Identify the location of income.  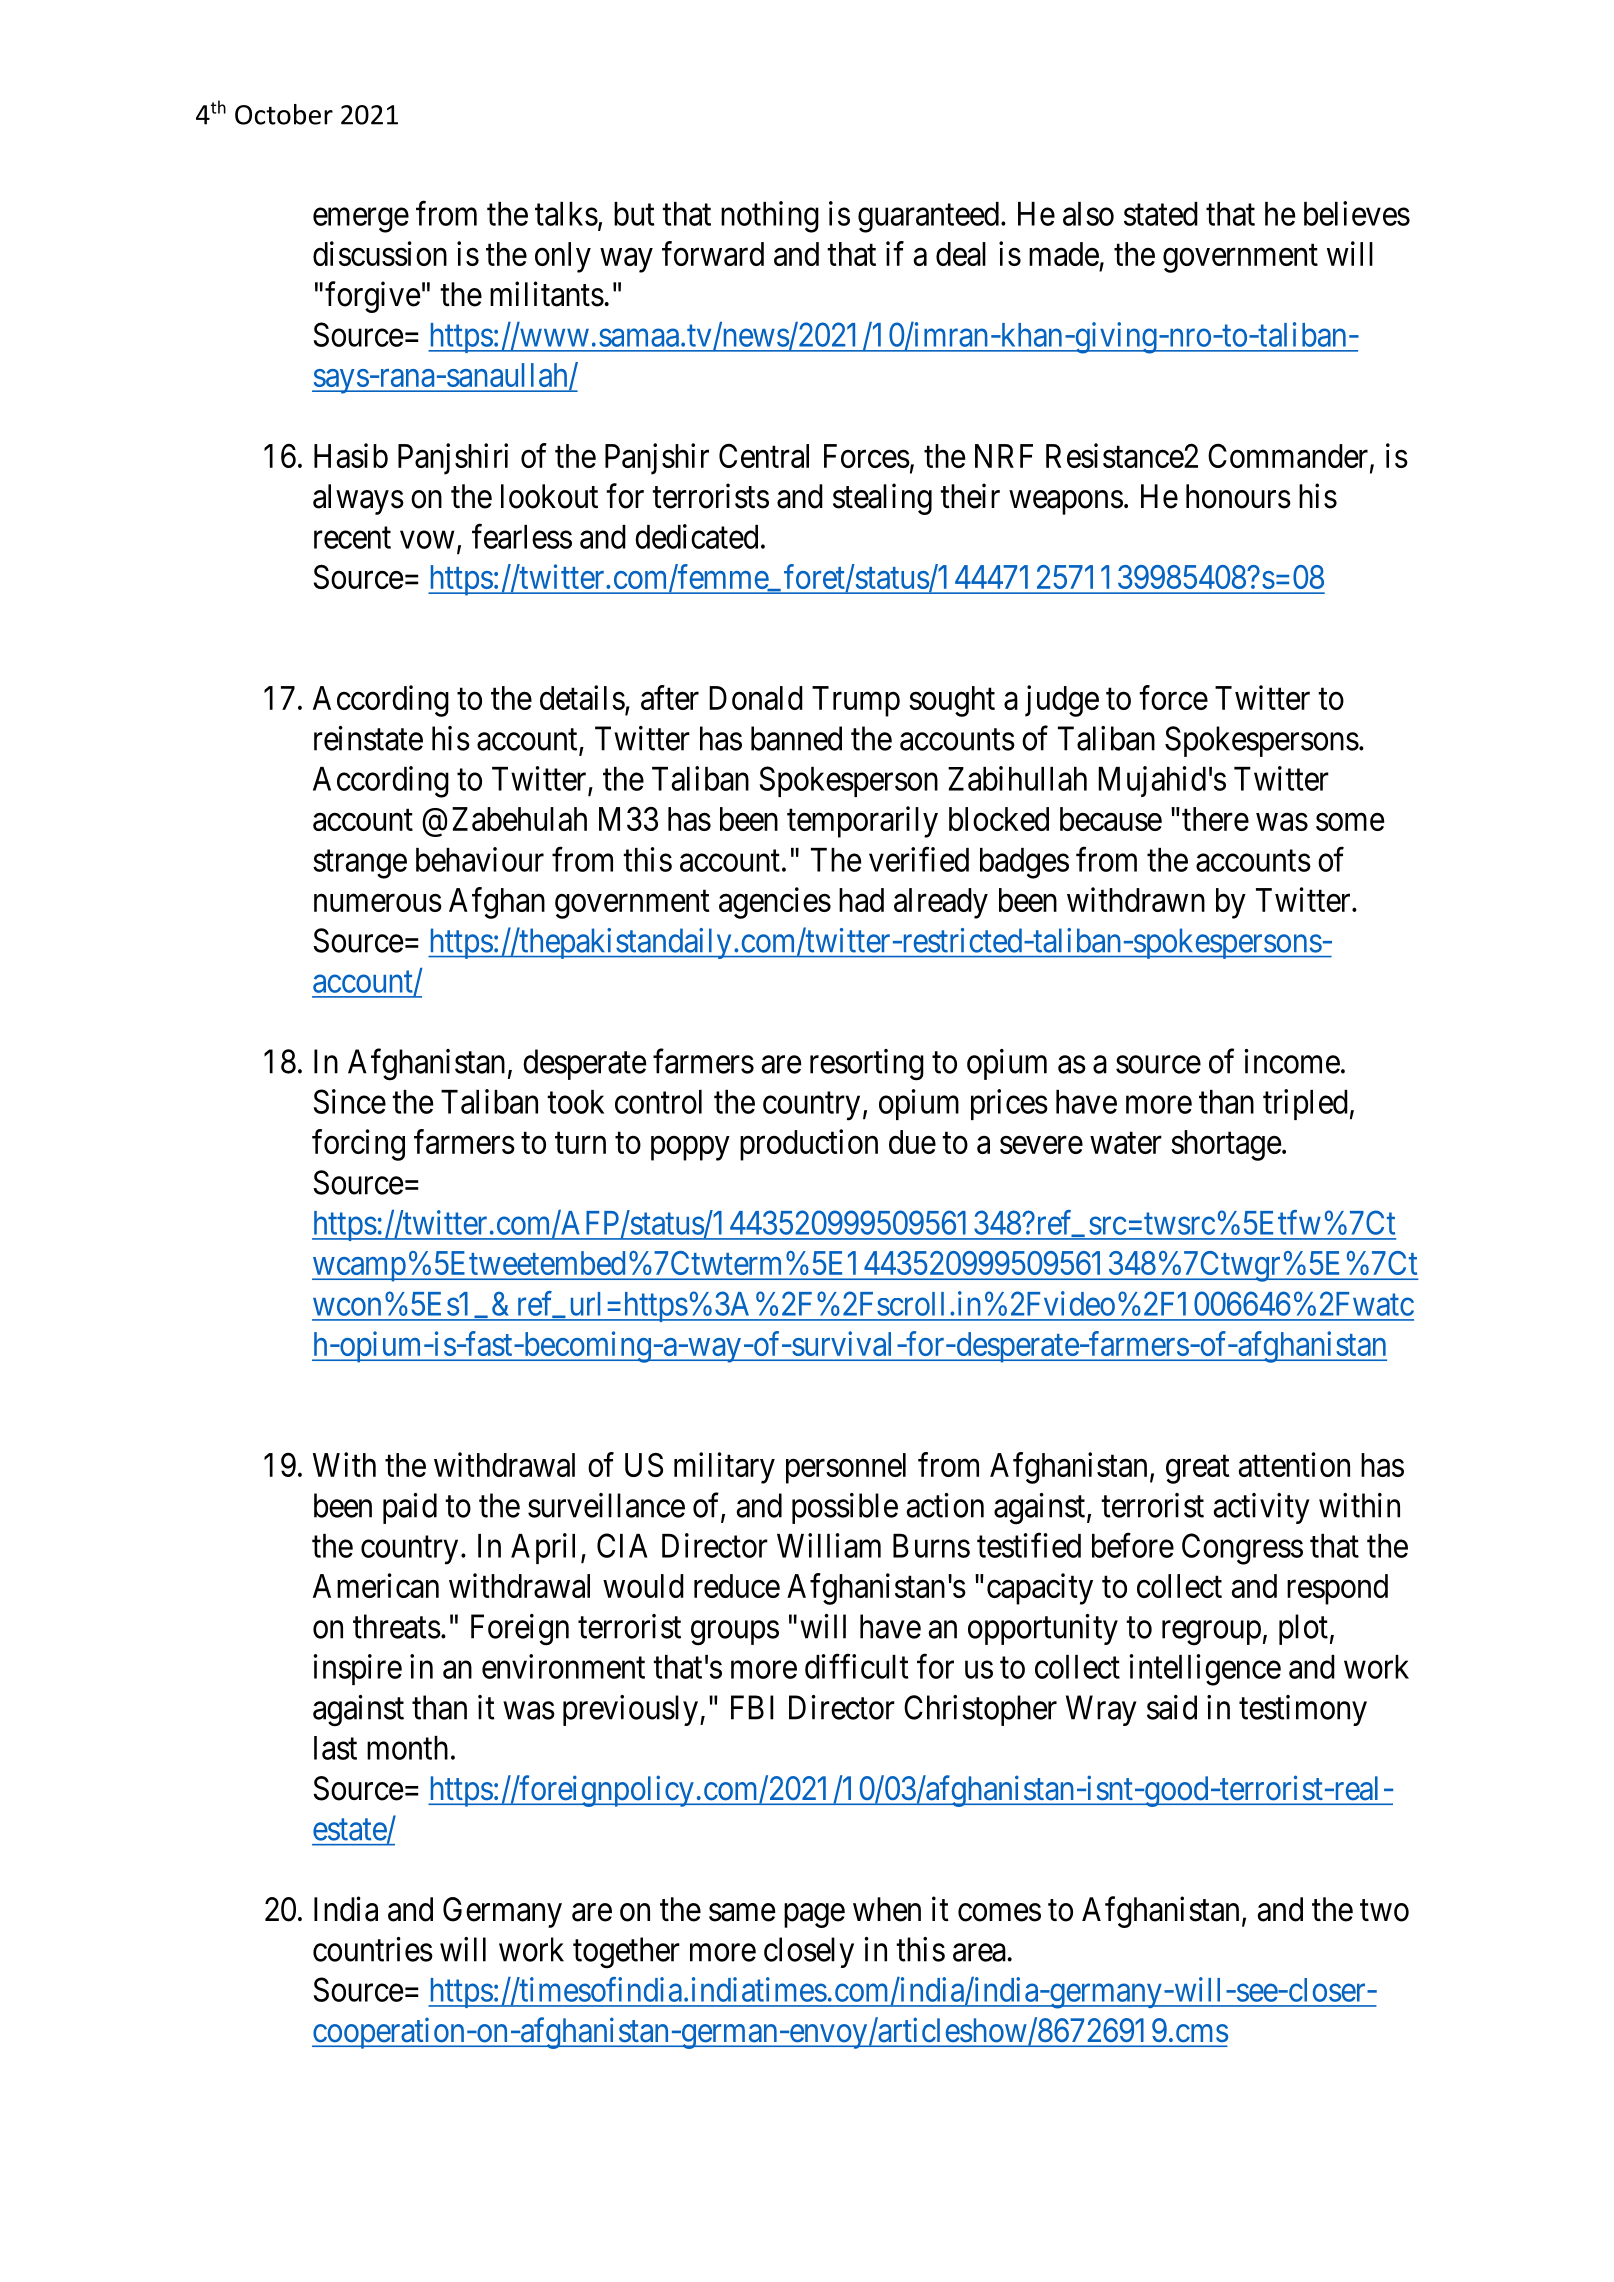
(1292, 1061).
